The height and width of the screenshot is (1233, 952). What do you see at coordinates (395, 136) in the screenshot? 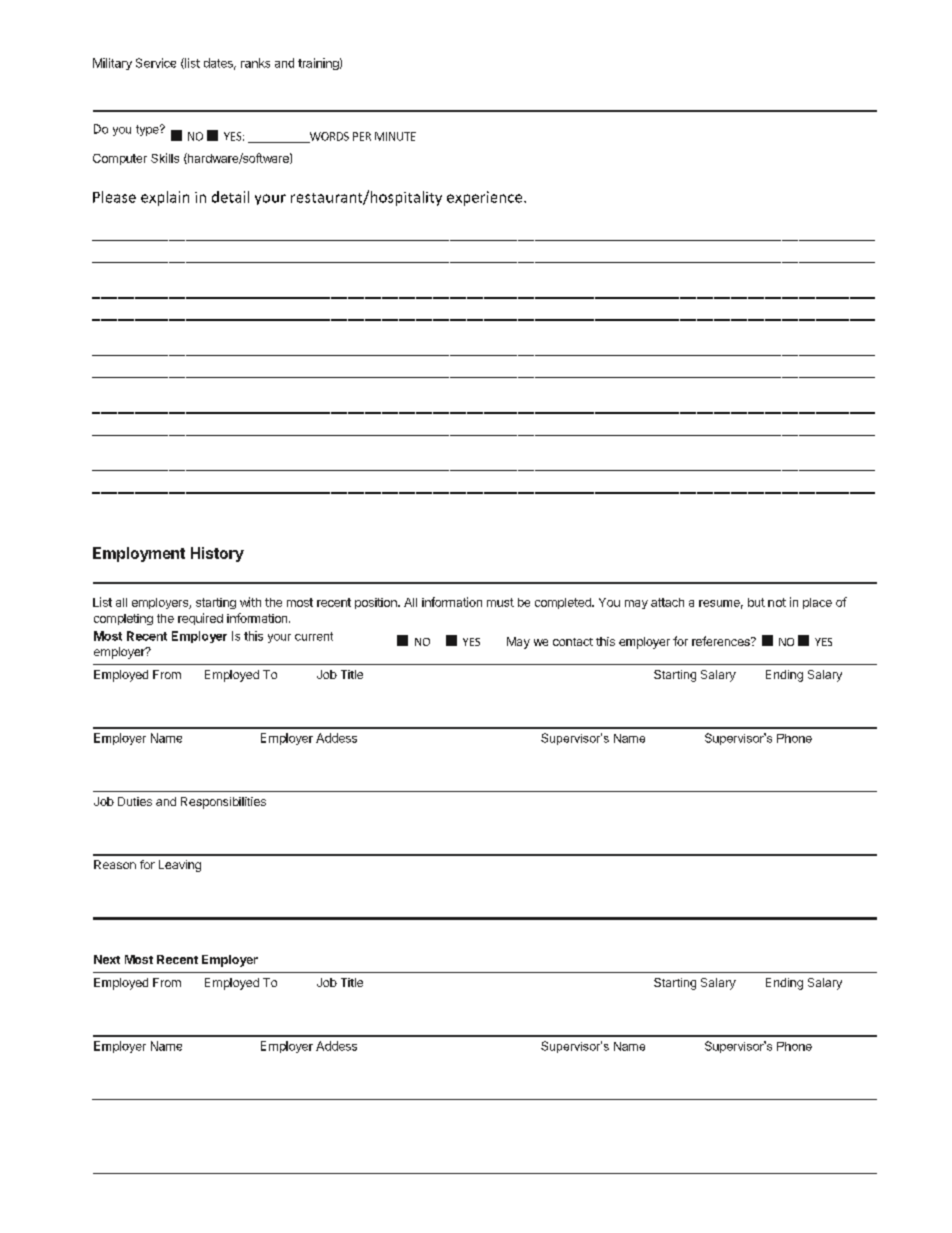
I see `MINUTE` at bounding box center [395, 136].
